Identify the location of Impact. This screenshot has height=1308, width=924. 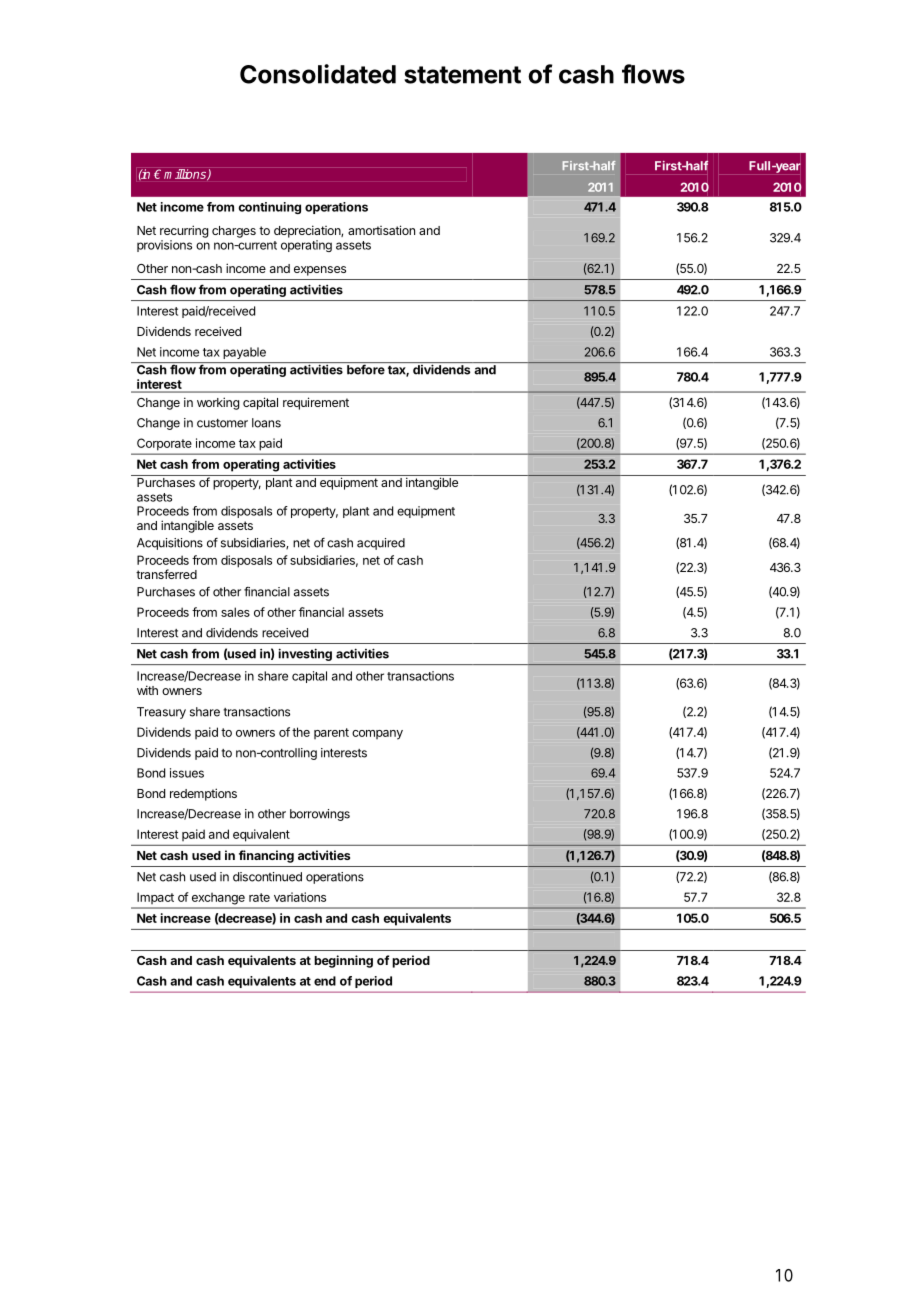
(155, 898).
